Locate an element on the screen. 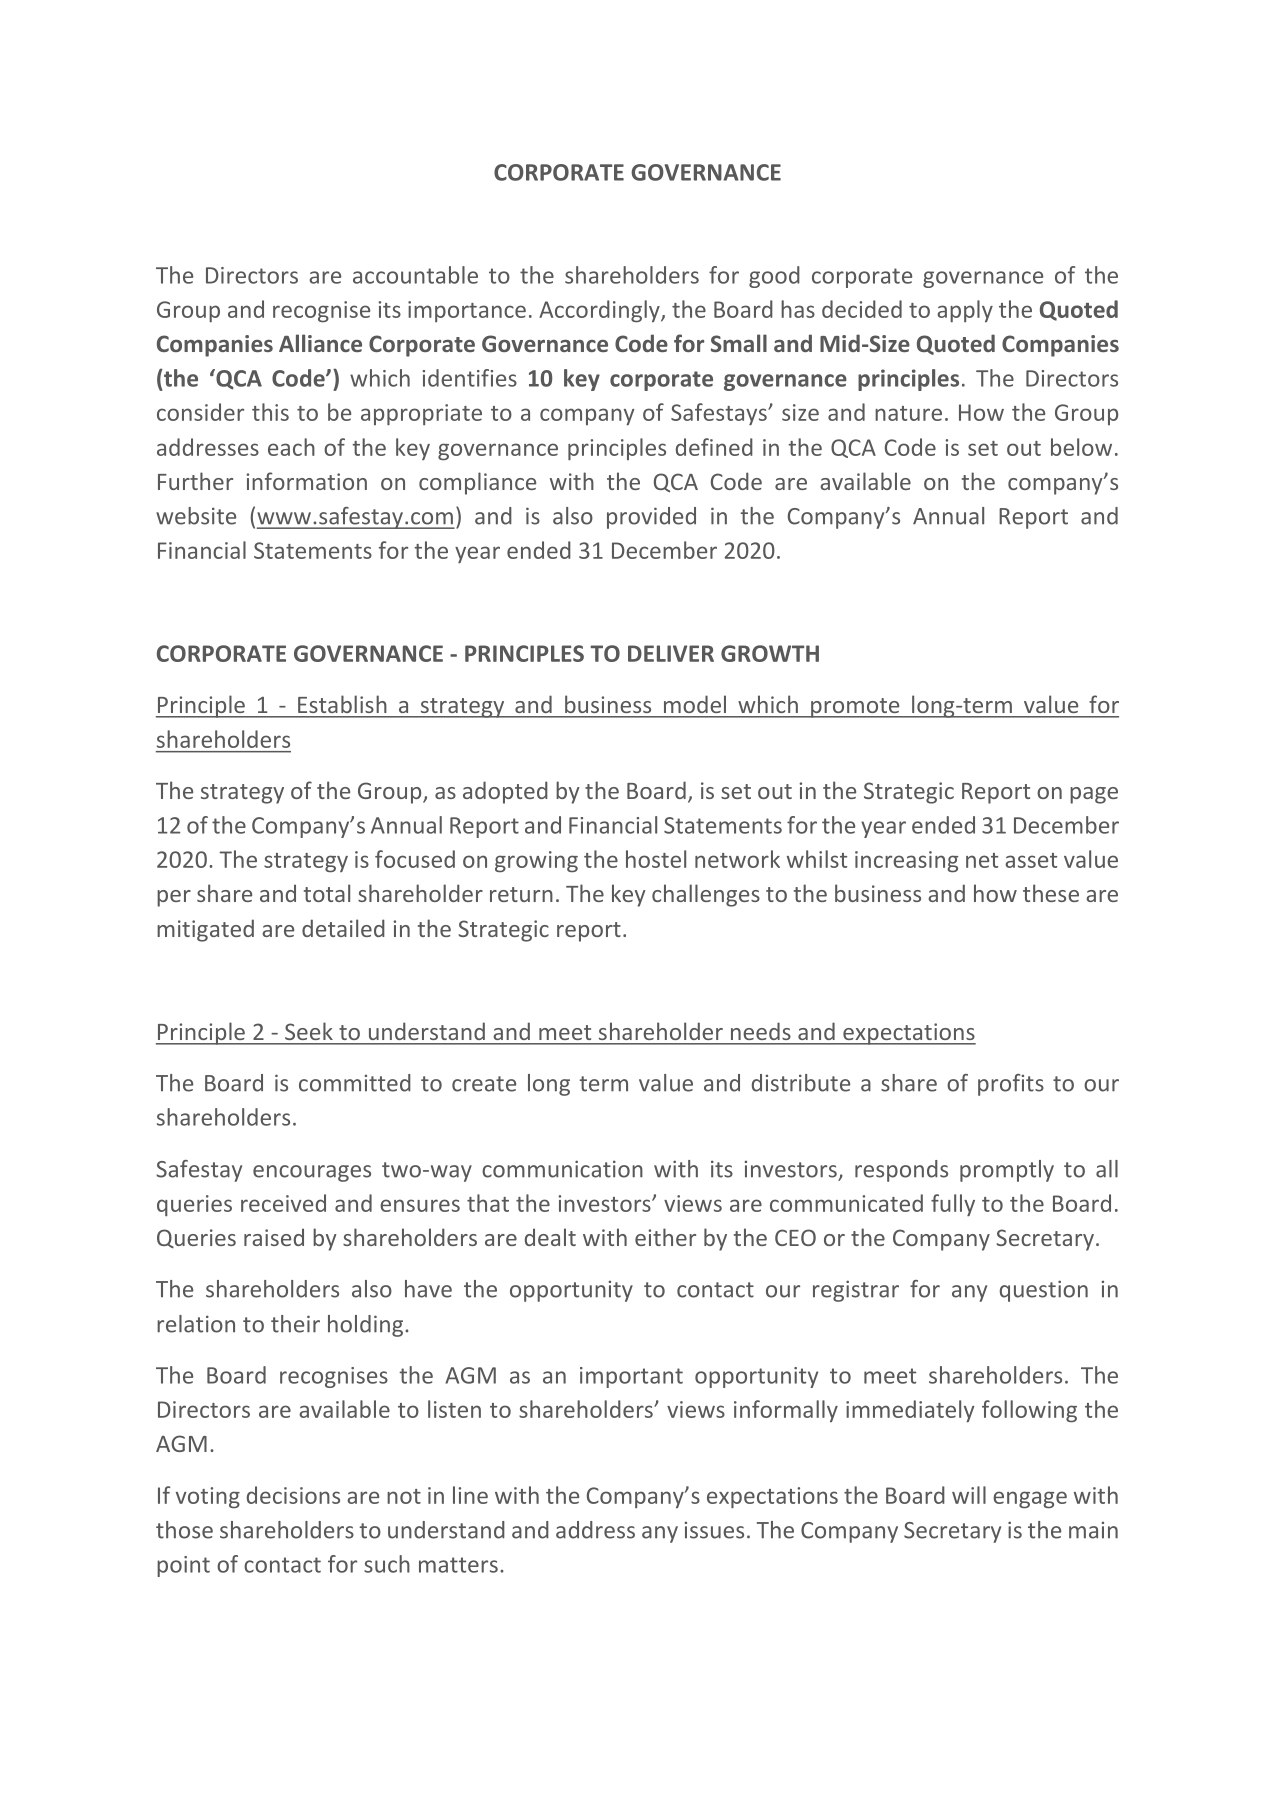 This screenshot has width=1271, height=1798. issues is located at coordinates (714, 1530).
